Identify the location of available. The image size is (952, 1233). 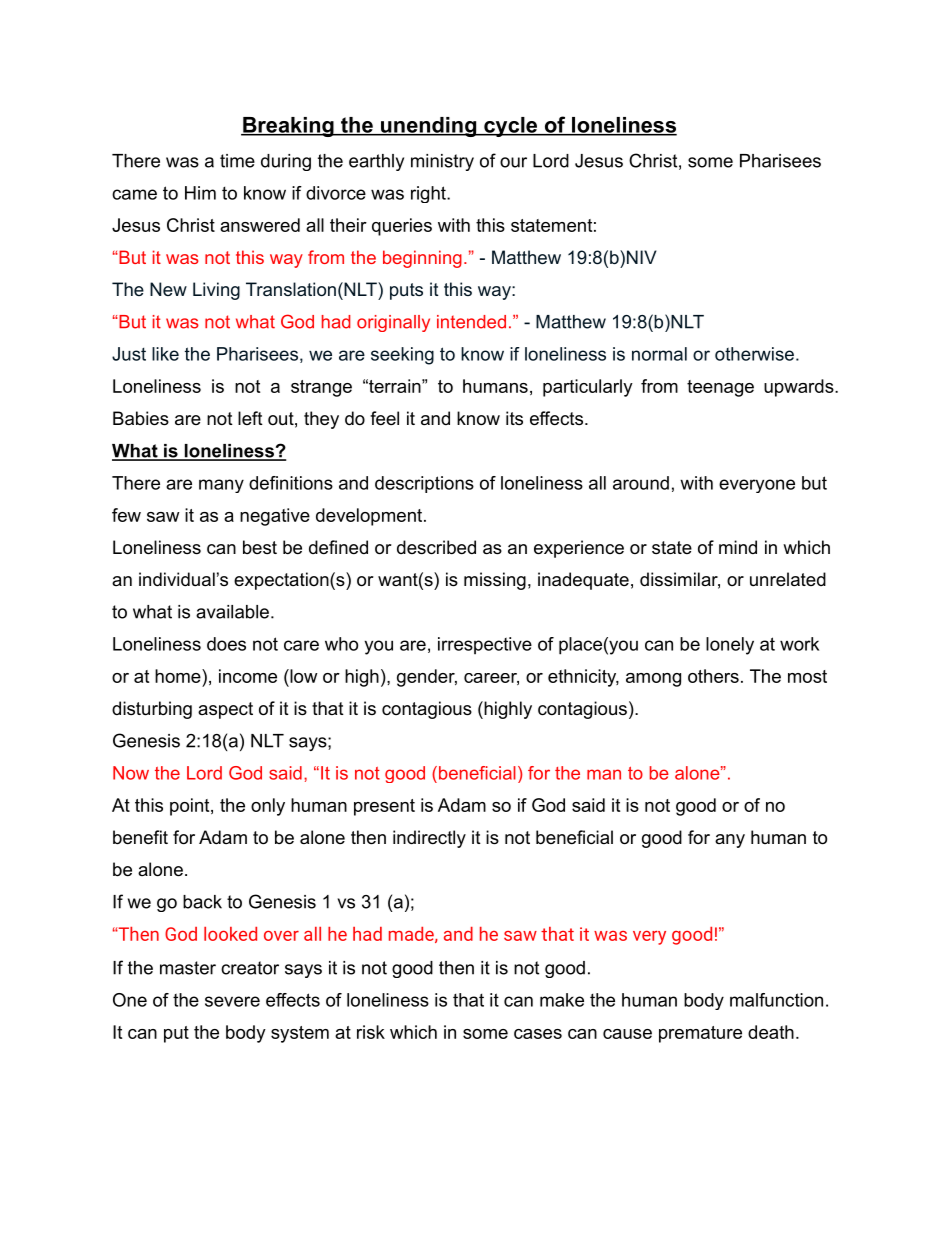
(232, 612).
